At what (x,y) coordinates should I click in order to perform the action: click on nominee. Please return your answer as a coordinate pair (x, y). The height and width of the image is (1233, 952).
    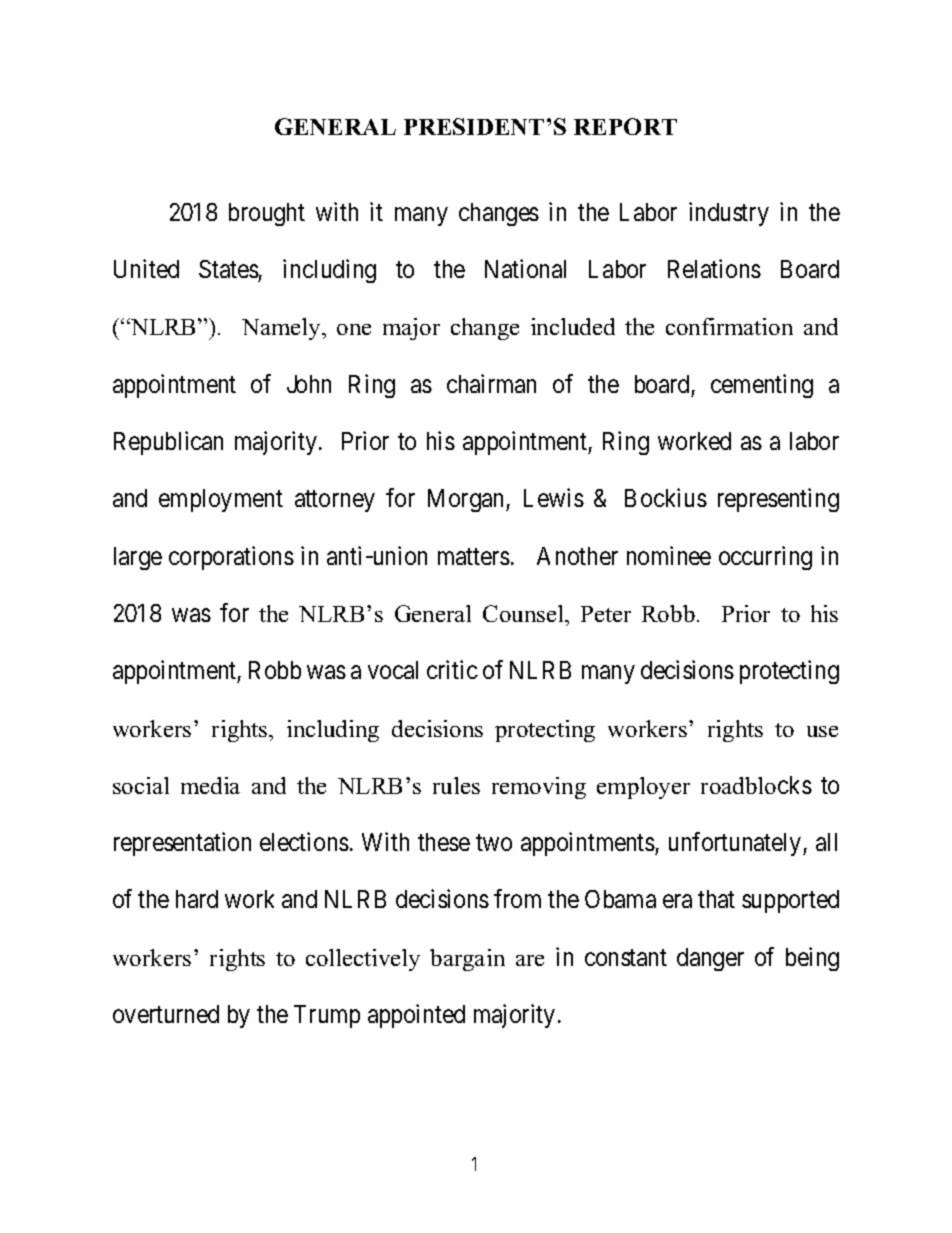
    Looking at the image, I should click on (669, 555).
